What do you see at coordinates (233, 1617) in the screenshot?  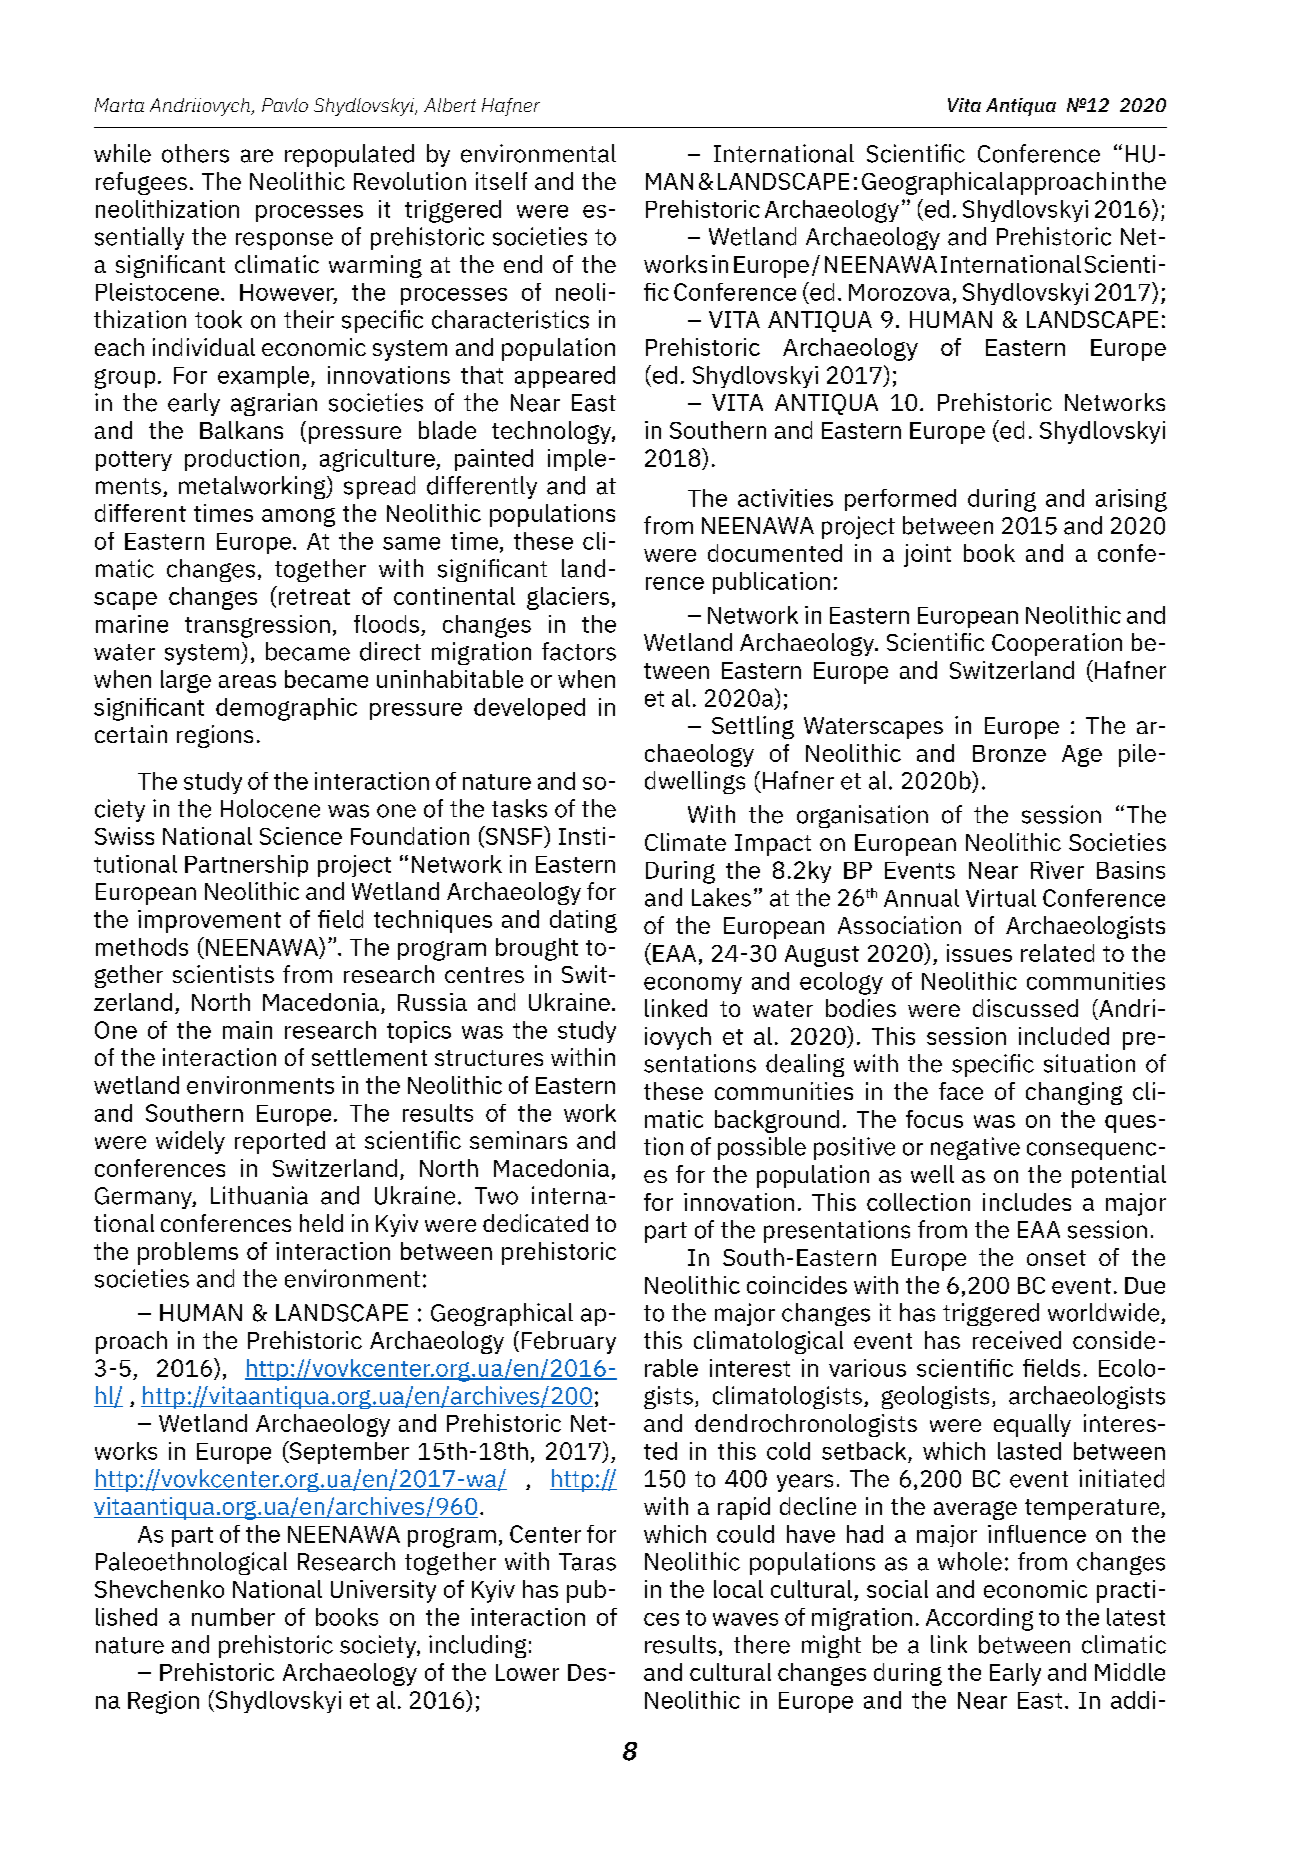 I see `number` at bounding box center [233, 1617].
